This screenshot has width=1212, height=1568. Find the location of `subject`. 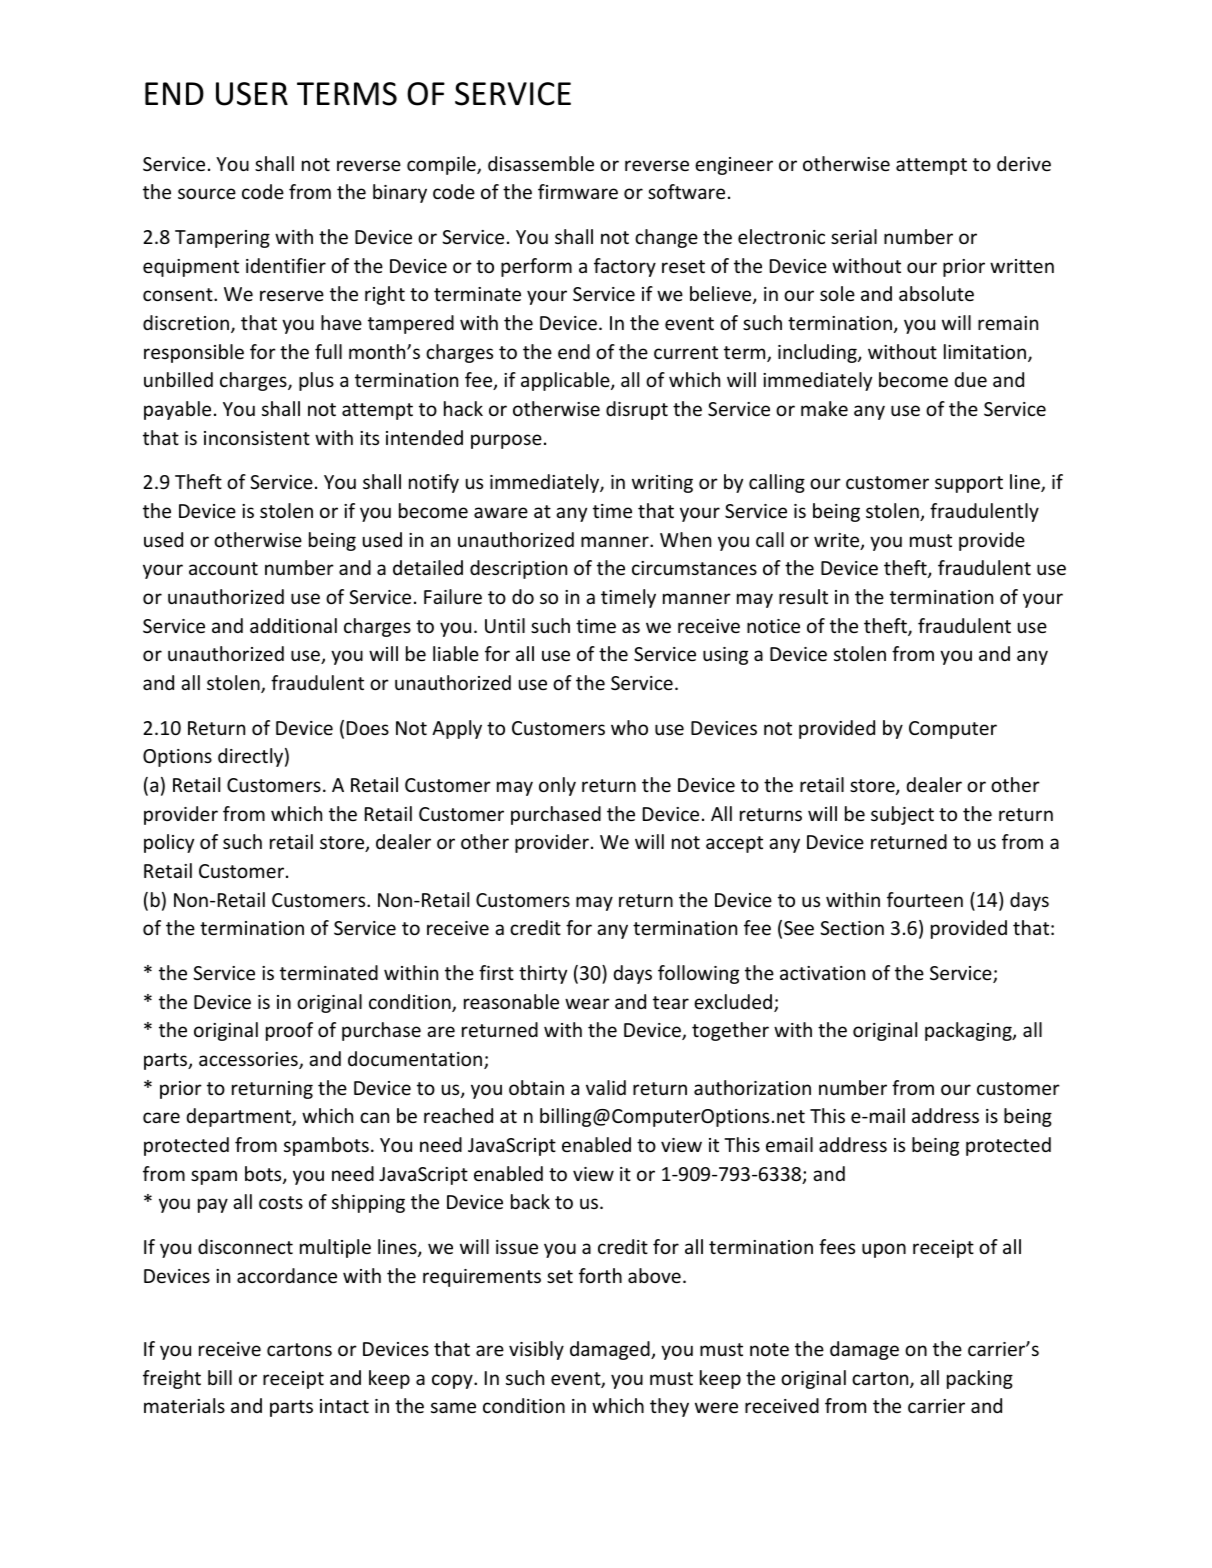

subject is located at coordinates (902, 815).
